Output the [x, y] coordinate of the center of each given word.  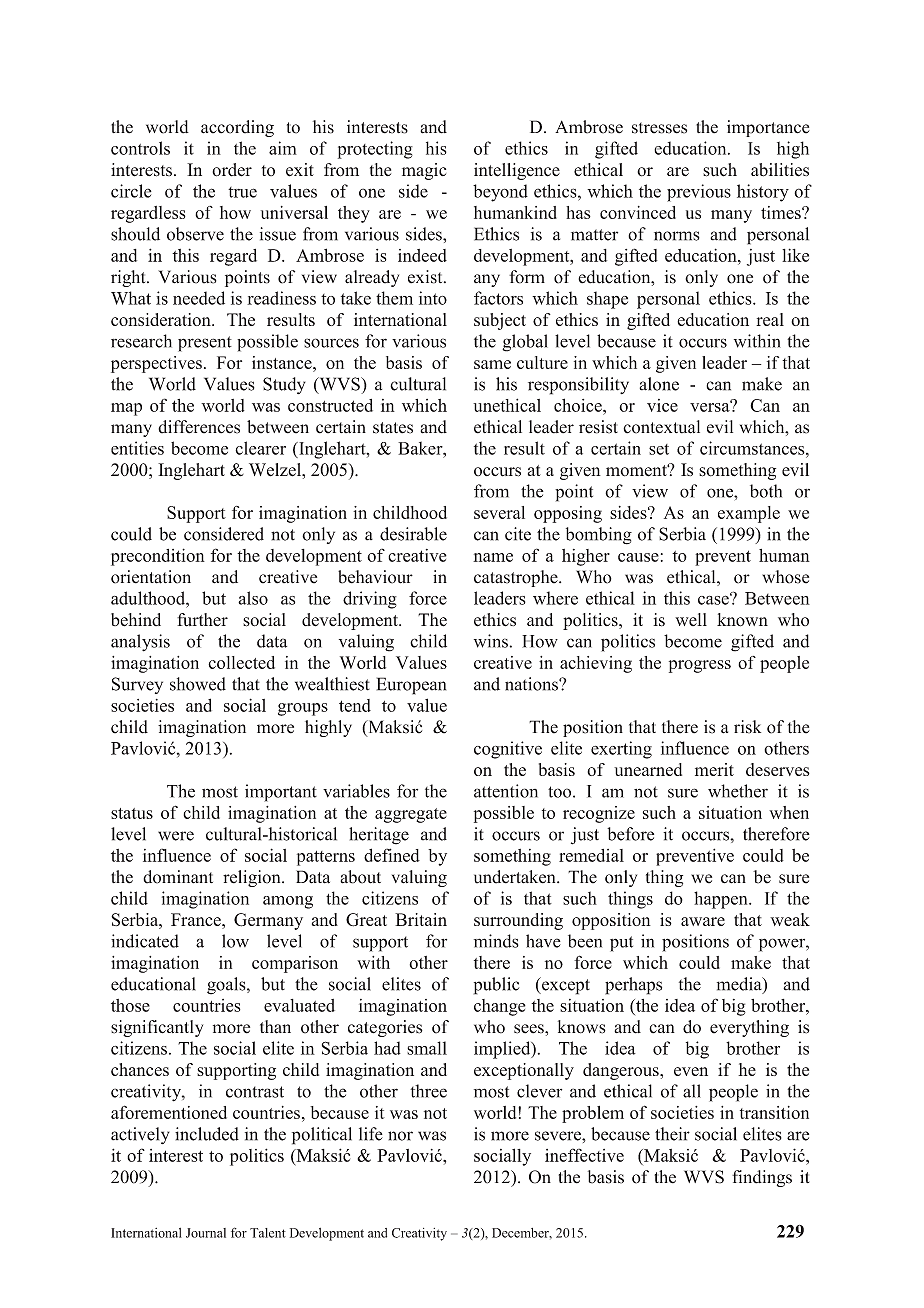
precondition [158, 557]
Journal [206, 1233]
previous [699, 193]
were [176, 836]
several [499, 512]
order [232, 170]
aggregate [411, 815]
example [749, 514]
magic [424, 171]
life [371, 1134]
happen [722, 900]
